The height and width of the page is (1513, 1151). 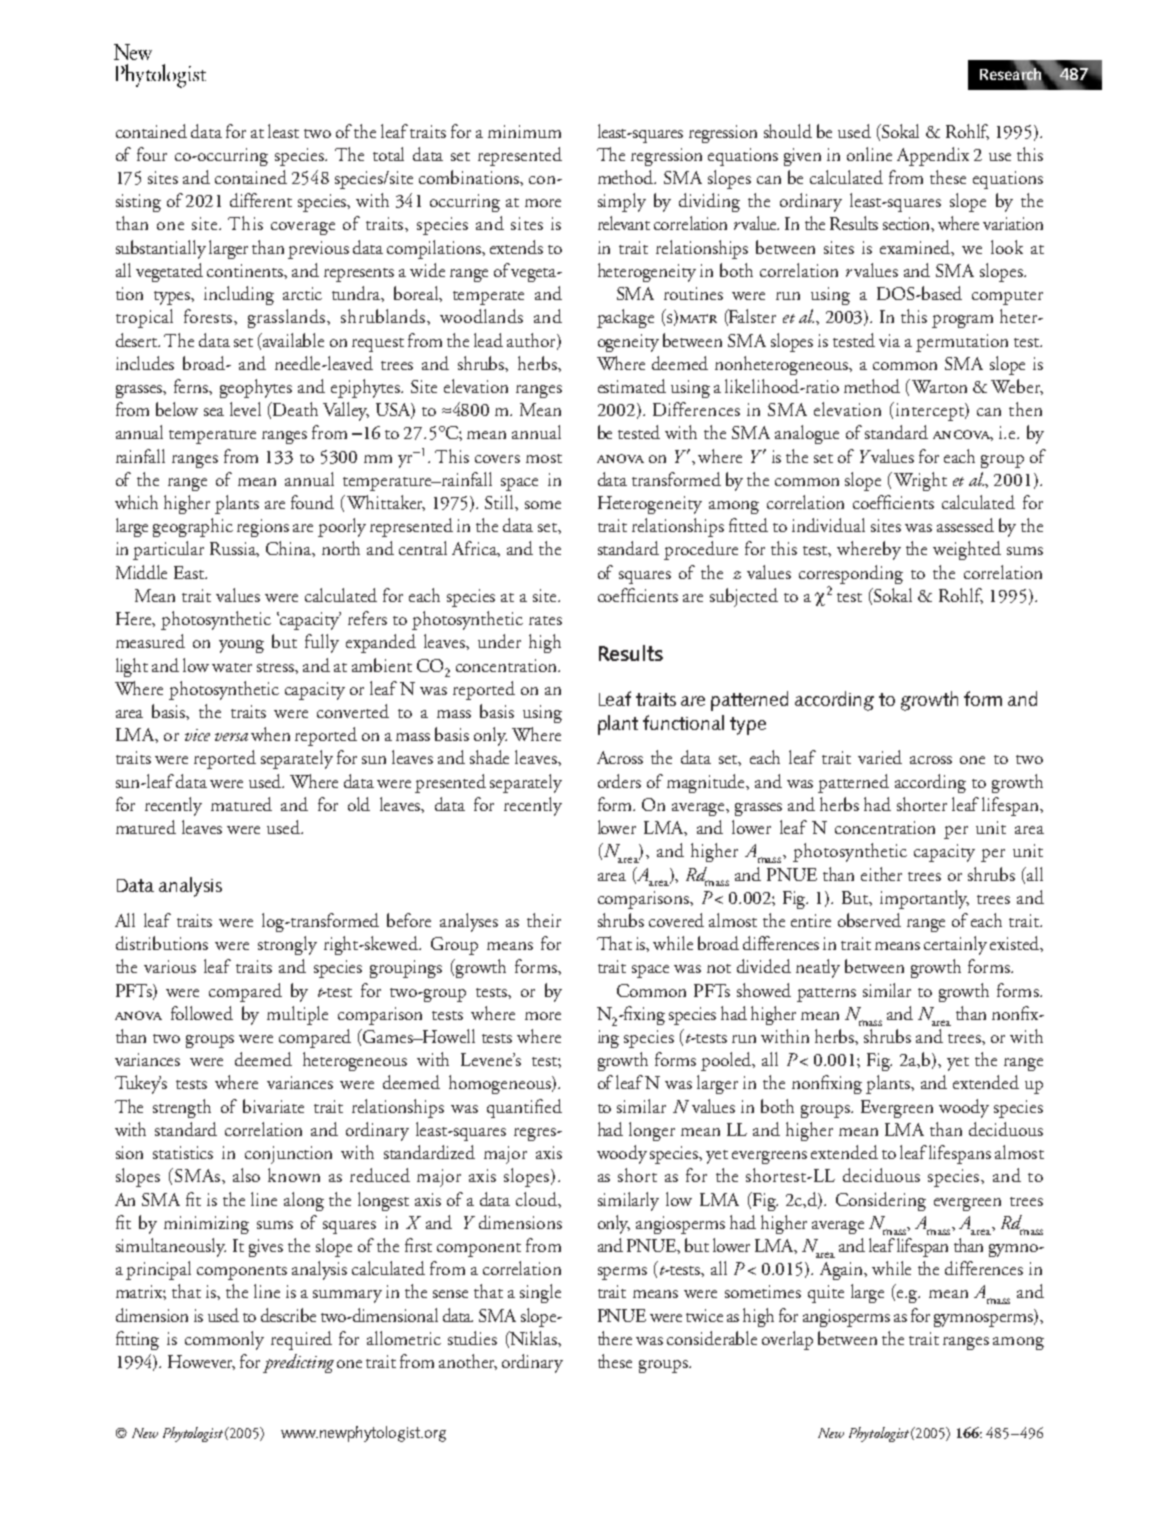 What do you see at coordinates (826, 1294) in the page?
I see `quite` at bounding box center [826, 1294].
